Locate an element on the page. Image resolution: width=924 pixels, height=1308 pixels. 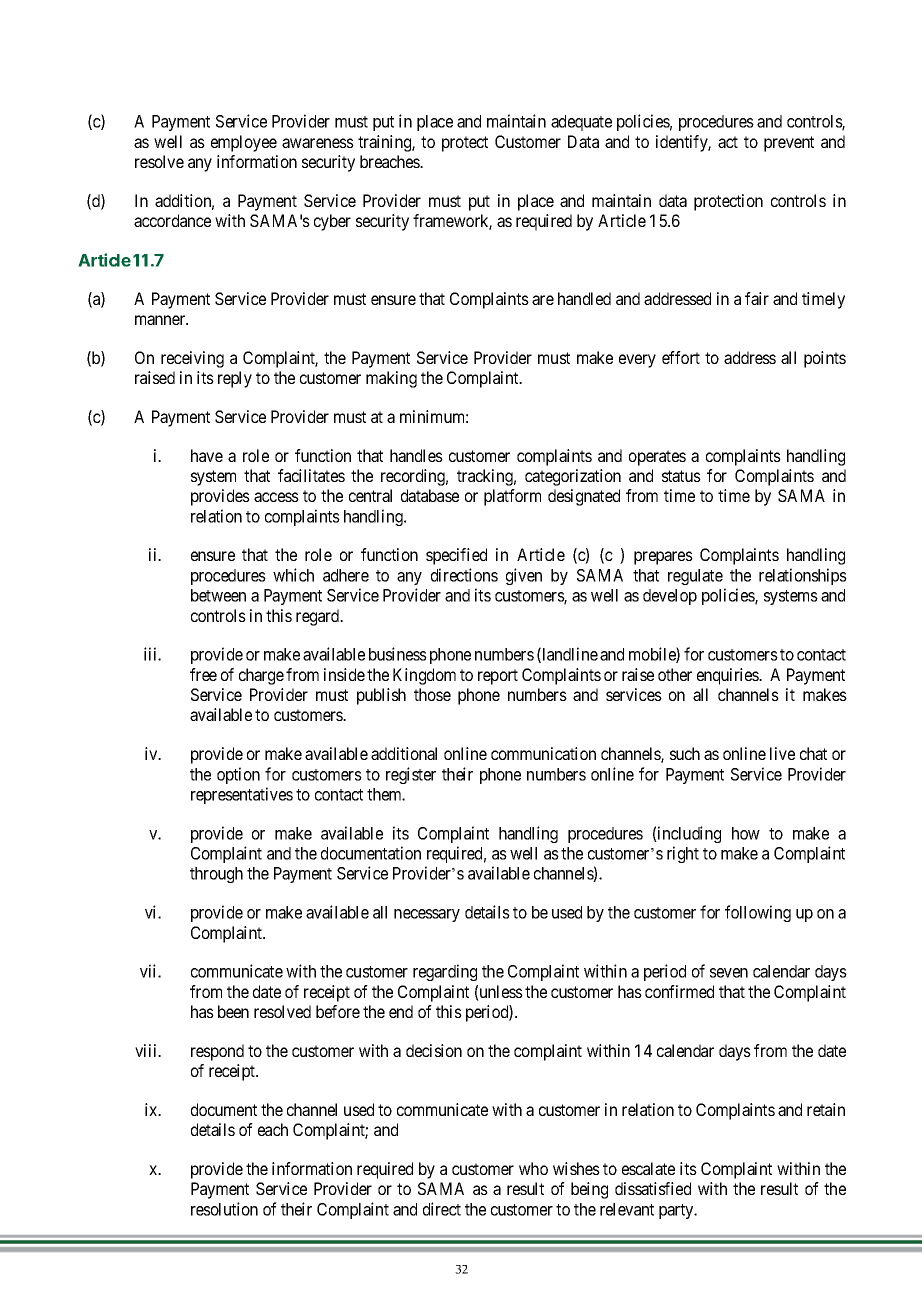
following is located at coordinates (758, 913).
